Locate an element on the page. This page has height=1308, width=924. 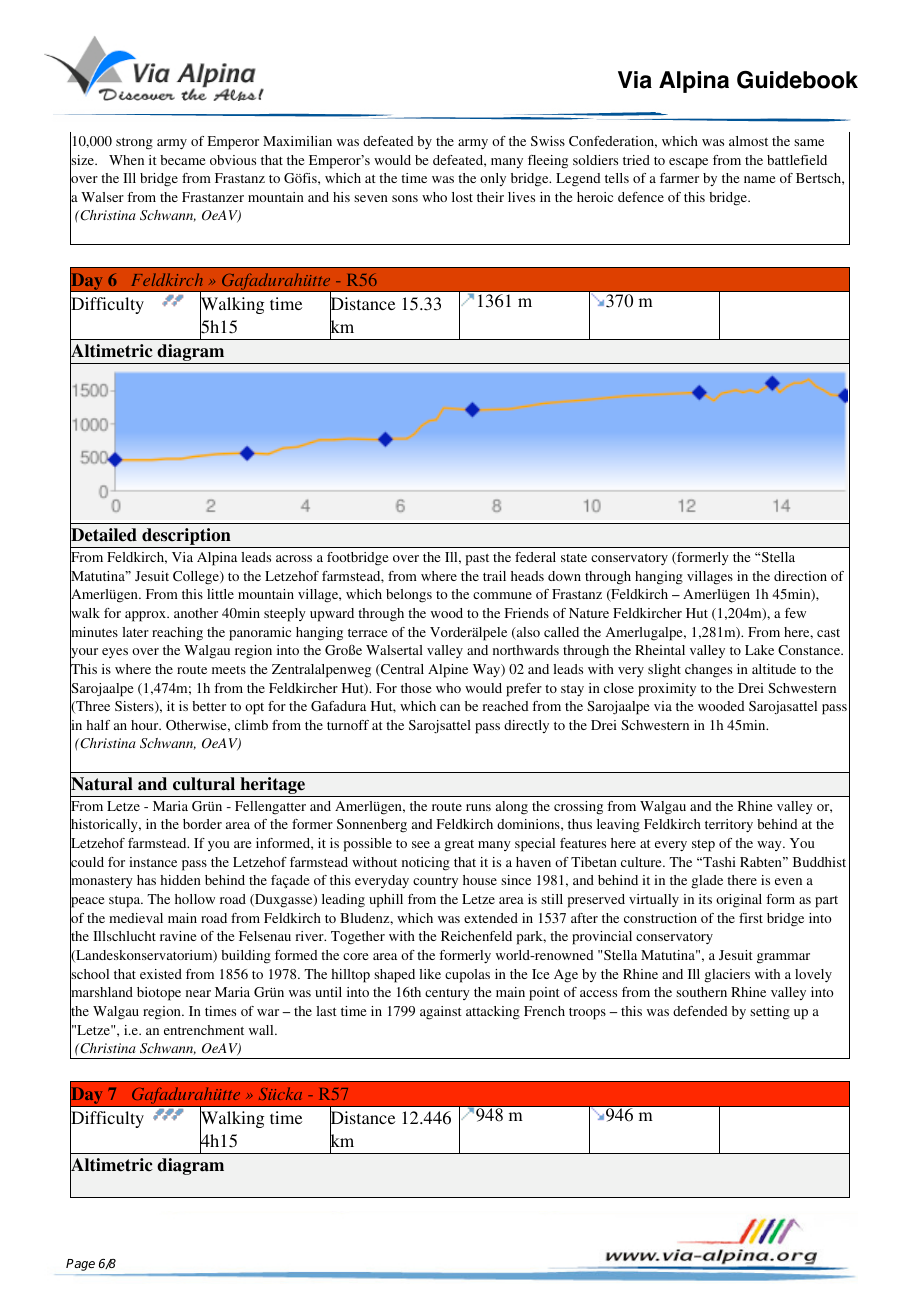
cultural is located at coordinates (204, 784).
